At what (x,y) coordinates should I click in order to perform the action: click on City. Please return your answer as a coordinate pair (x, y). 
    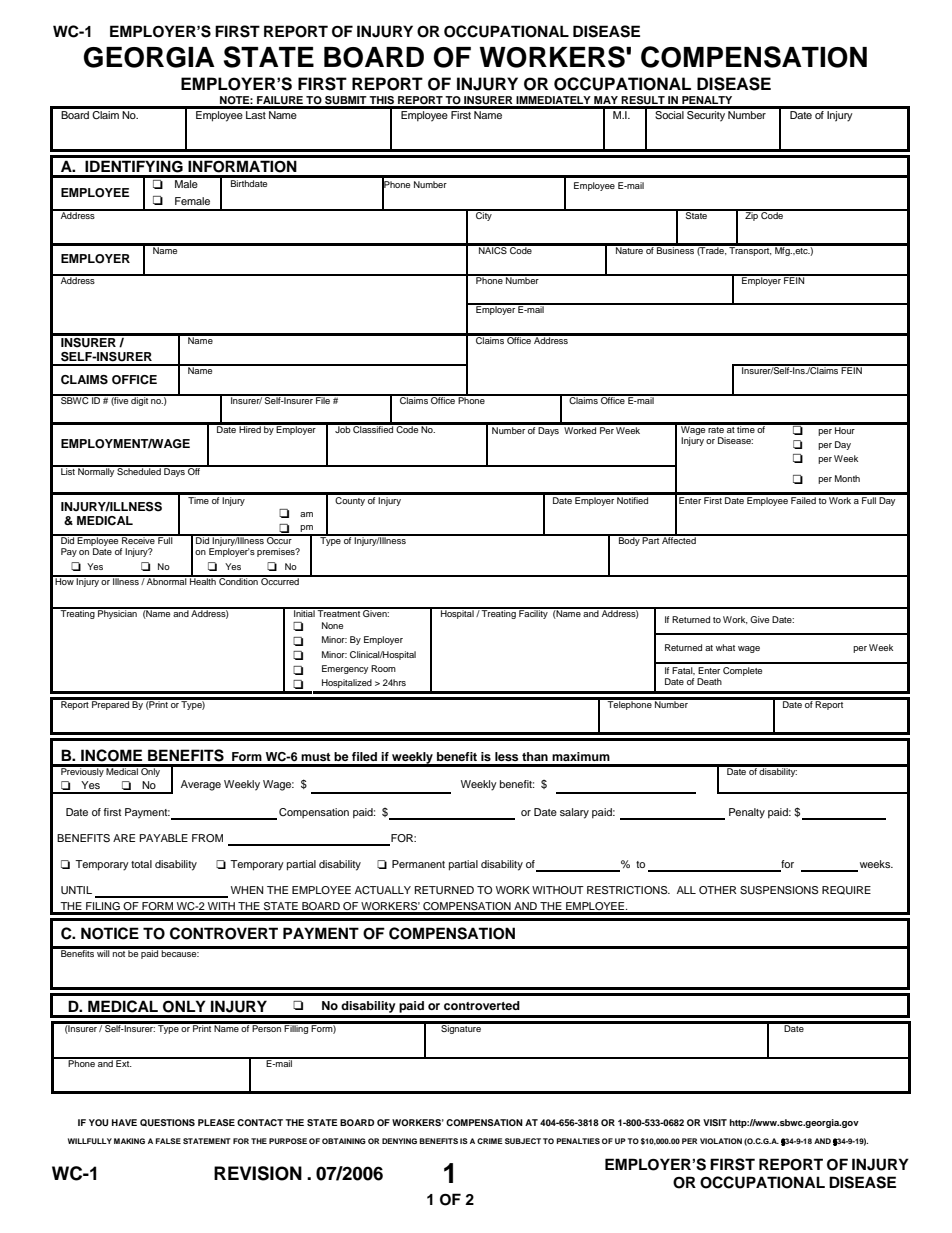
    Looking at the image, I should click on (484, 215).
